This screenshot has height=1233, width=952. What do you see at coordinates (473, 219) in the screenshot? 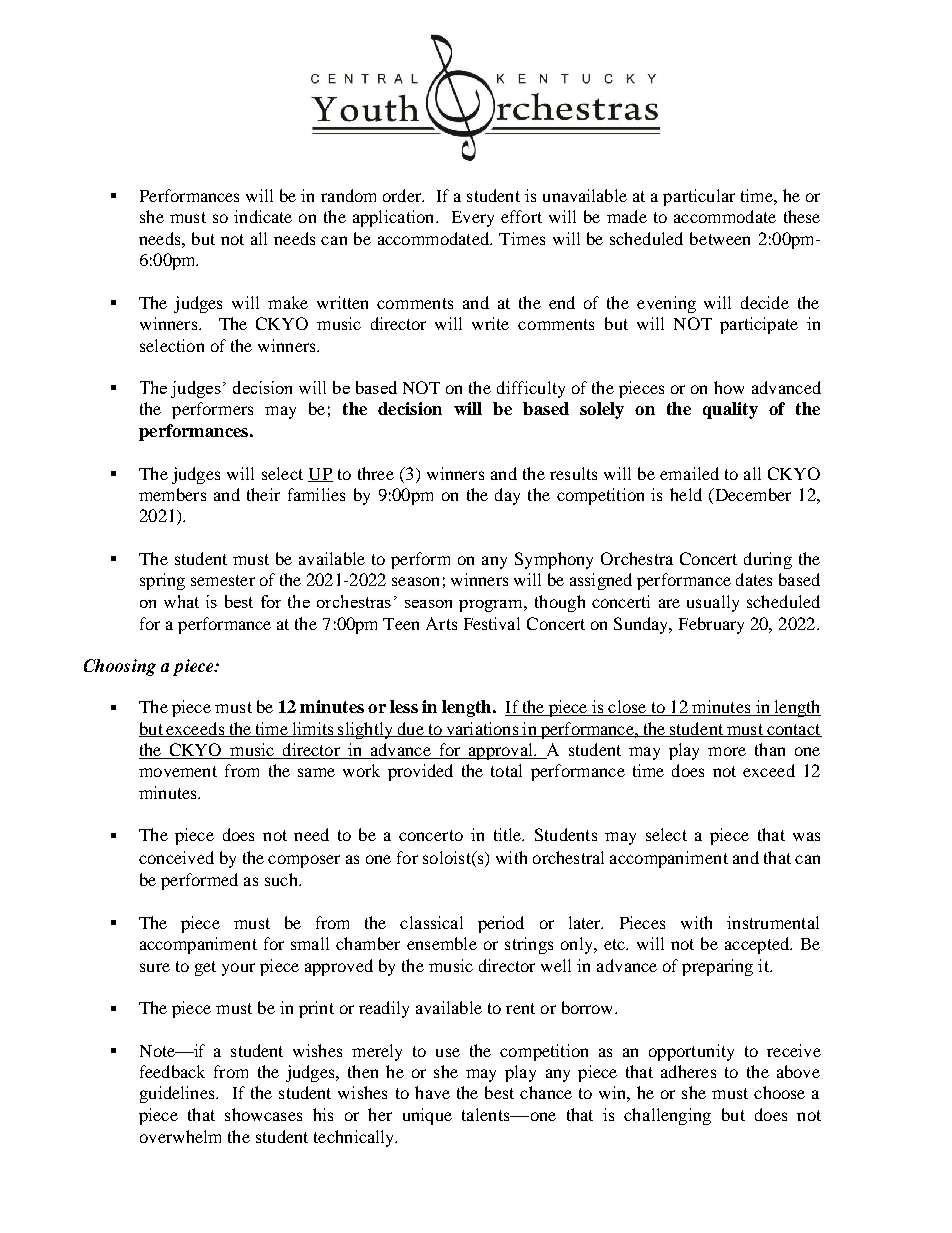
I see `Every` at bounding box center [473, 219].
